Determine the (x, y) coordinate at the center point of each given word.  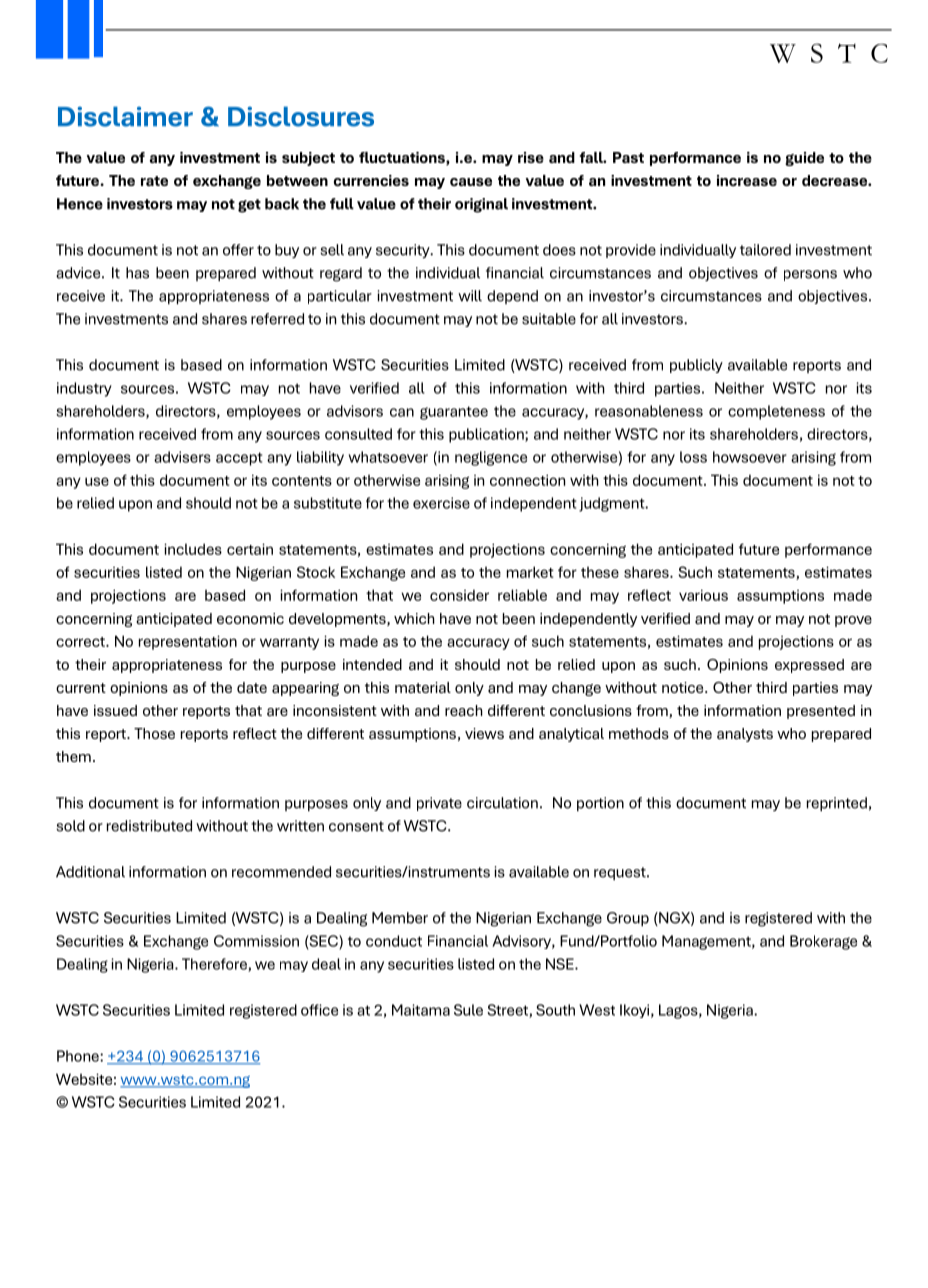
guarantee (454, 413)
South (555, 1010)
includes (193, 549)
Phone (79, 1056)
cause (471, 182)
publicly (696, 366)
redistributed (149, 826)
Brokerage (823, 942)
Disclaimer (125, 116)
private (439, 804)
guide (804, 159)
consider (459, 595)
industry (84, 389)
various (703, 595)
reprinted (837, 804)
